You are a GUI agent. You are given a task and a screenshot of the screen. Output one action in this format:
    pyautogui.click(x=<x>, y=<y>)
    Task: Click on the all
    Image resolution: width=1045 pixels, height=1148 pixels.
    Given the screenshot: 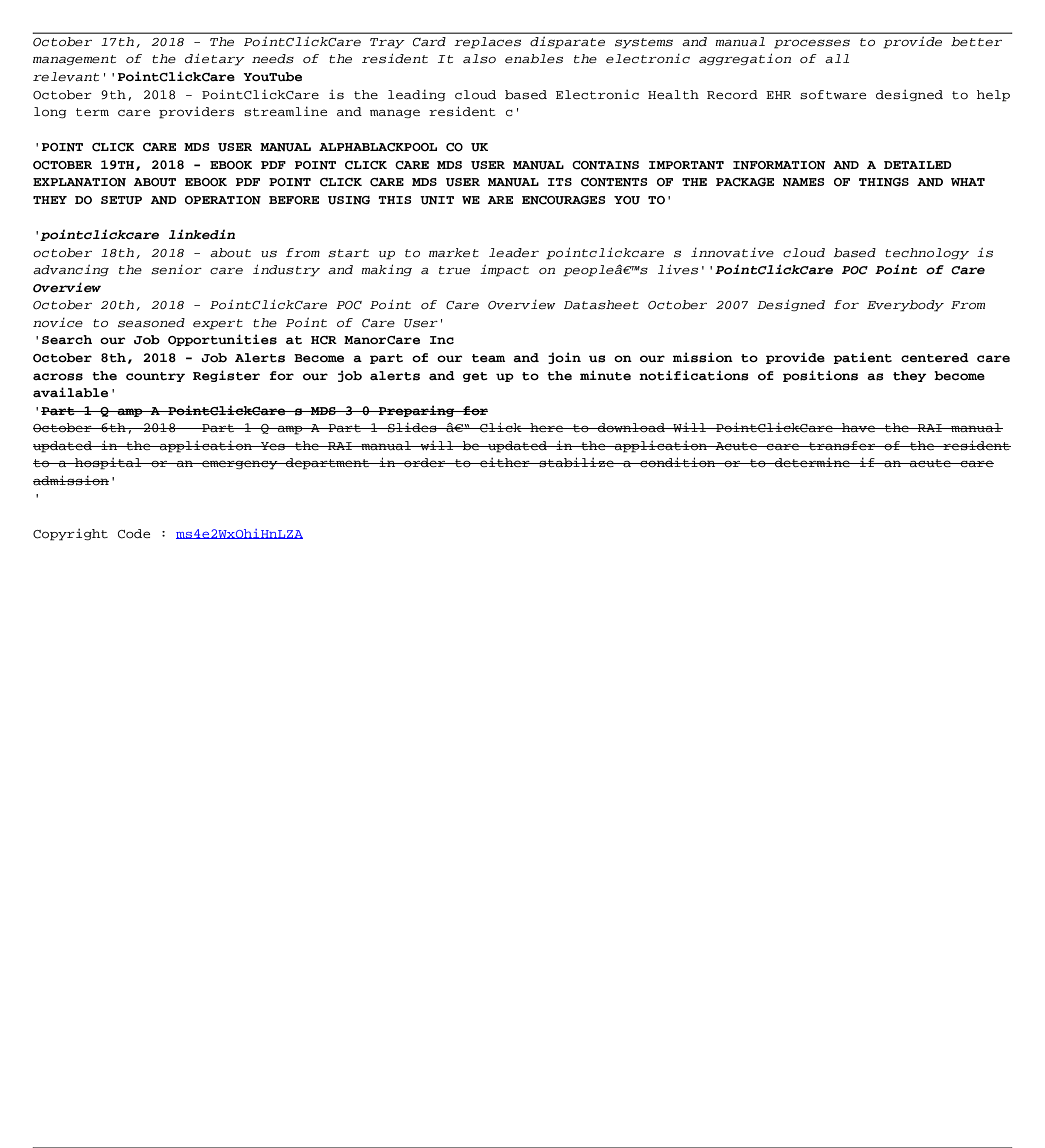 What is the action you would take?
    pyautogui.click(x=837, y=58)
